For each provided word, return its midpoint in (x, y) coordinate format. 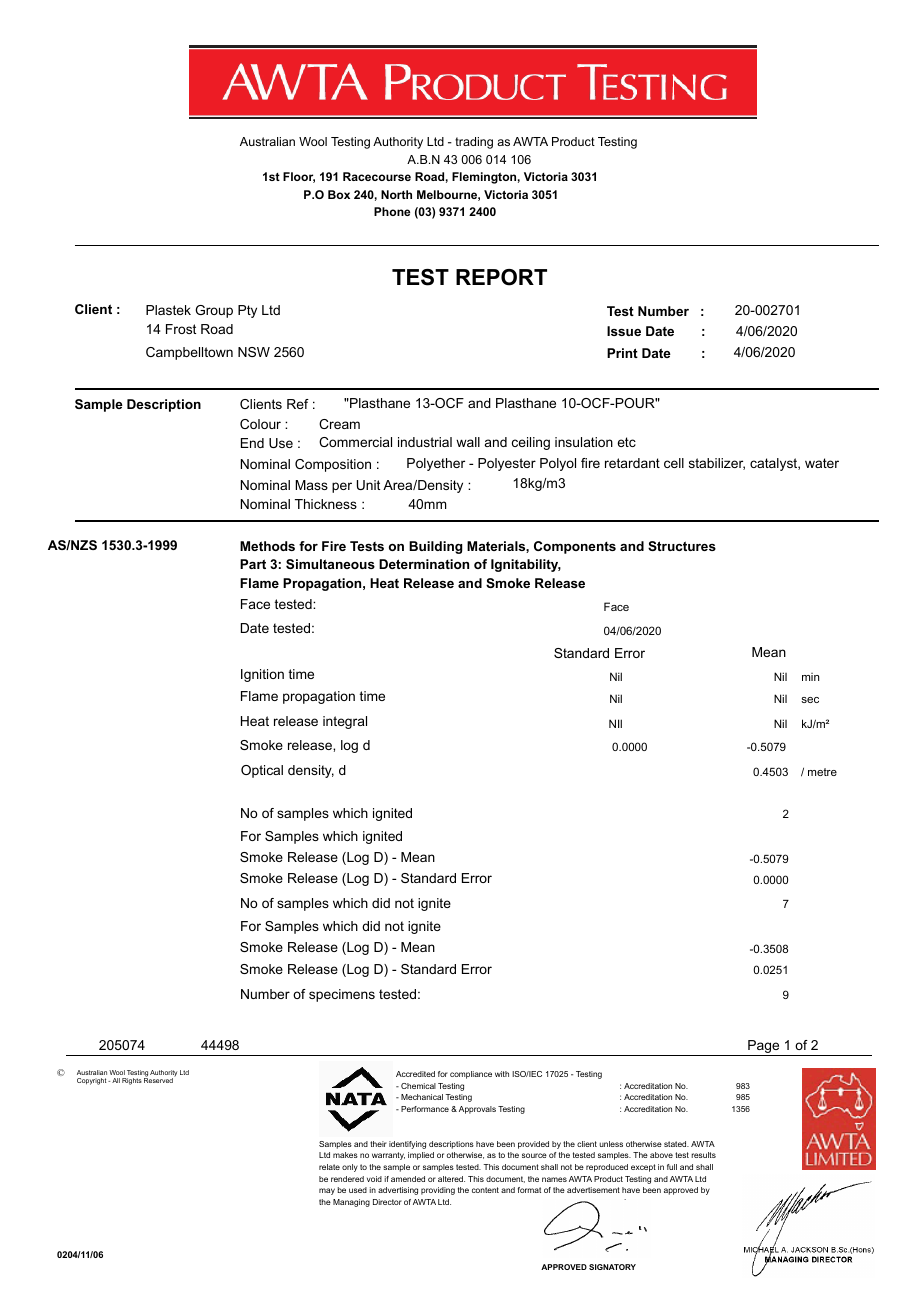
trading (474, 143)
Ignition (262, 675)
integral (345, 722)
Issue (624, 331)
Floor (299, 177)
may (327, 1191)
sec (810, 700)
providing (438, 1191)
